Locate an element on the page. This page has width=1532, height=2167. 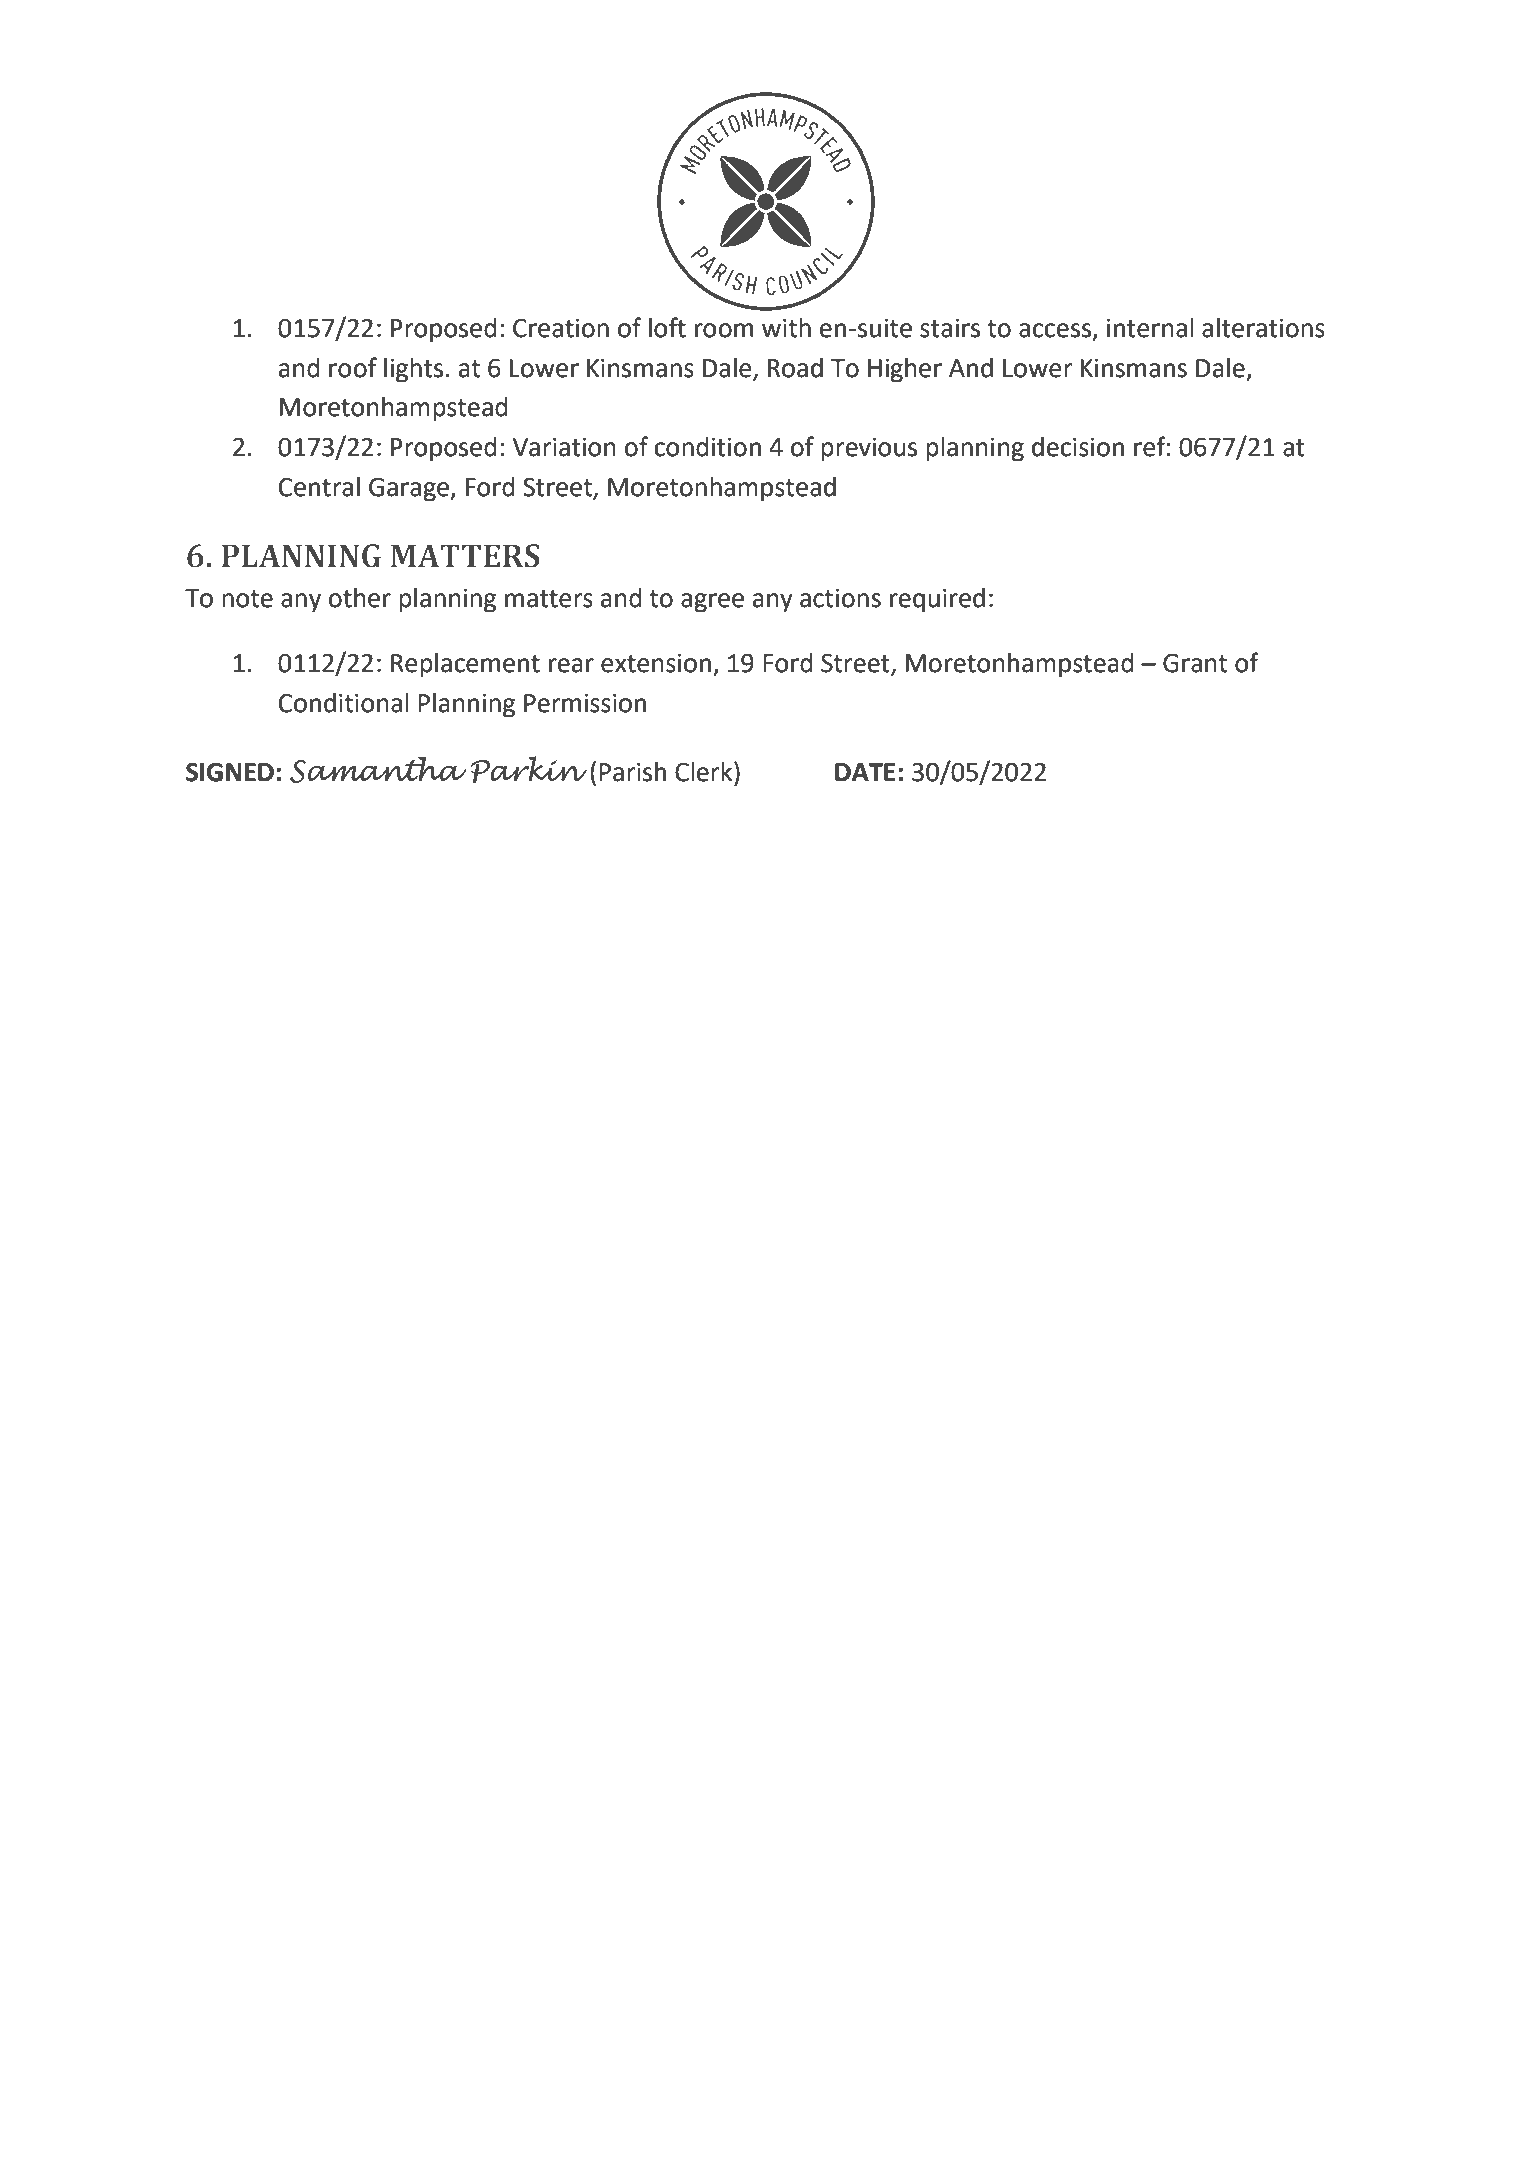
roof is located at coordinates (353, 367).
